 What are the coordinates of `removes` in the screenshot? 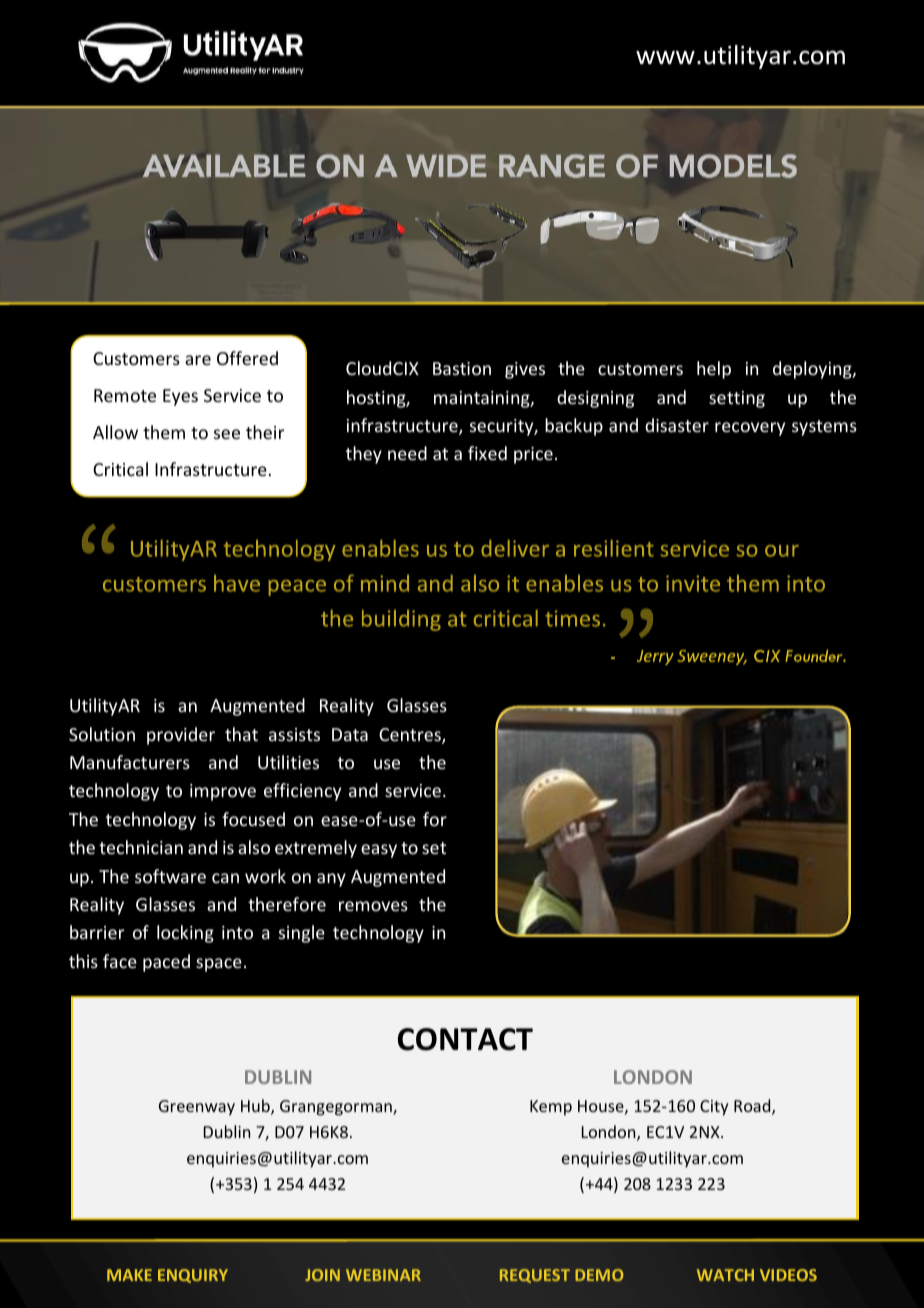 It's located at (373, 906).
